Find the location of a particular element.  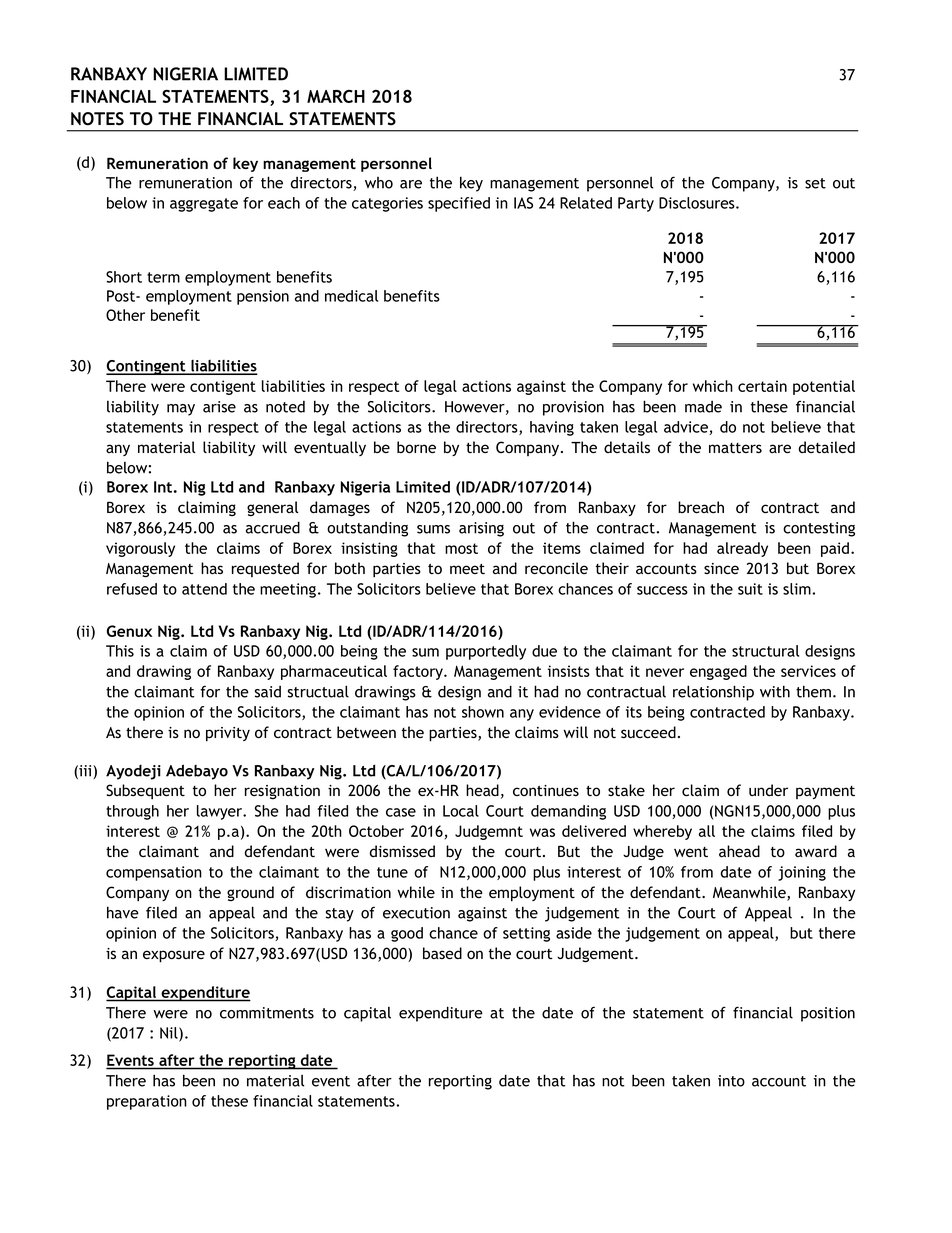

privity is located at coordinates (228, 734).
